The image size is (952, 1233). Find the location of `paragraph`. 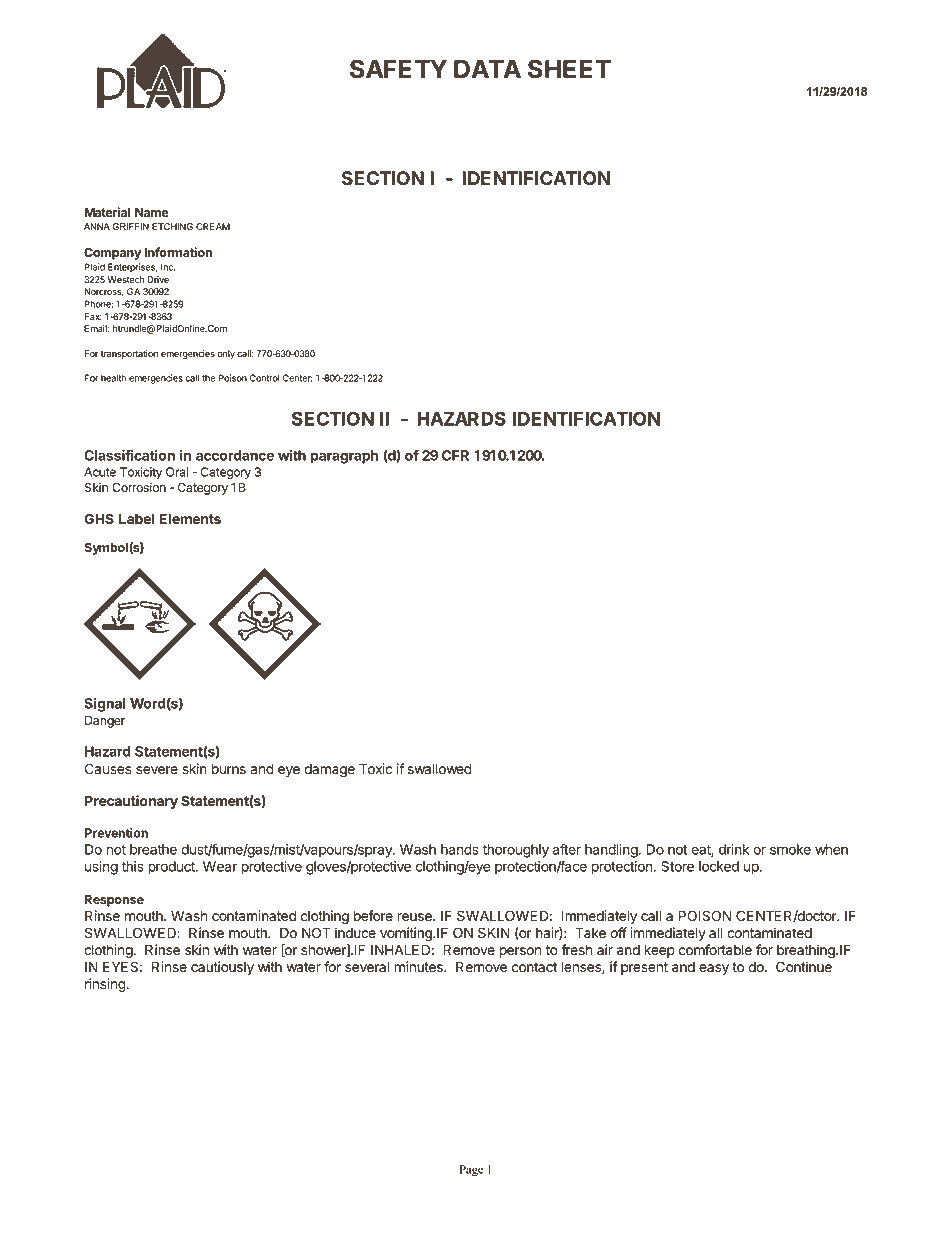

paragraph is located at coordinates (344, 457).
